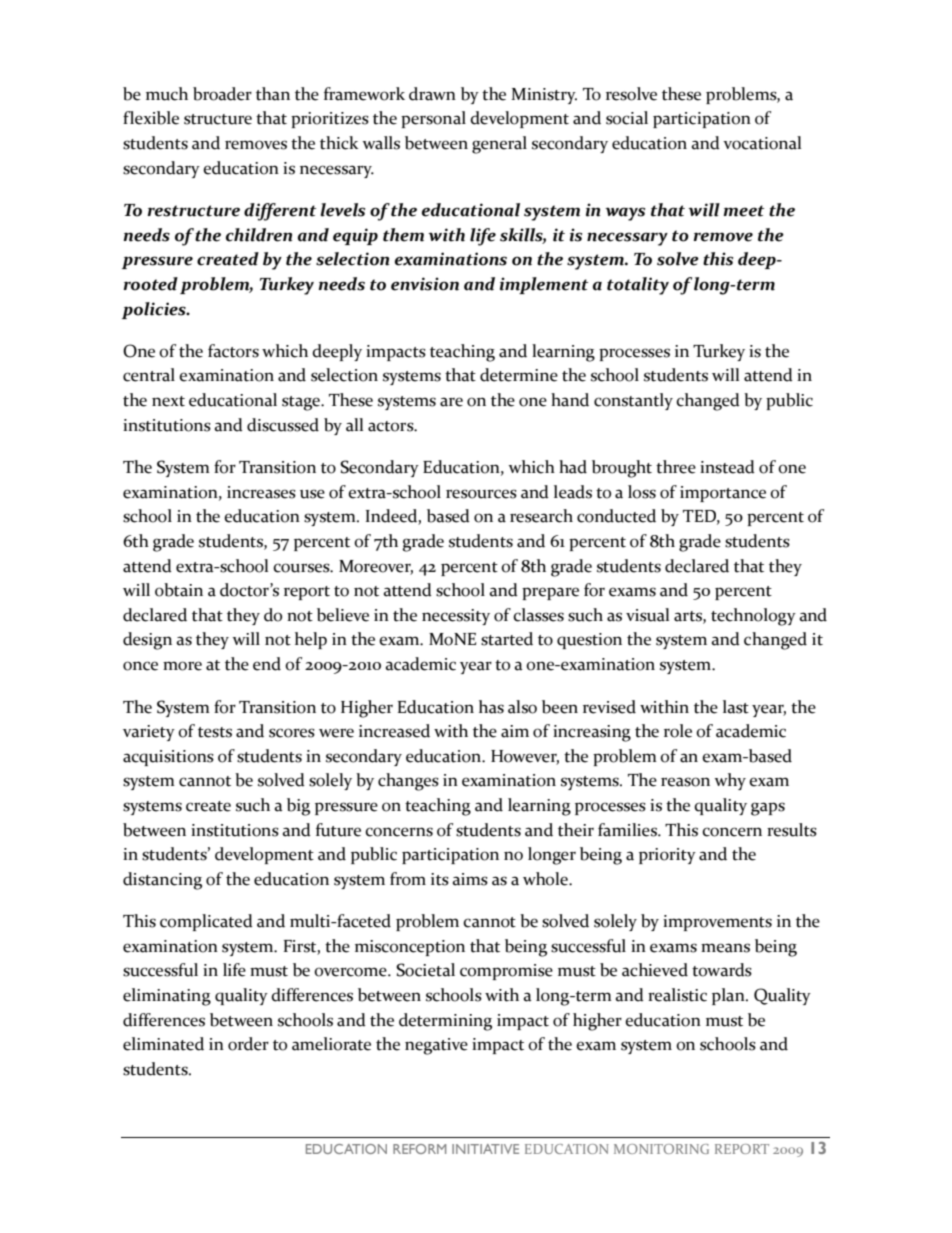  Describe the element at coordinates (762, 143) in the page. I see `vocational` at that location.
